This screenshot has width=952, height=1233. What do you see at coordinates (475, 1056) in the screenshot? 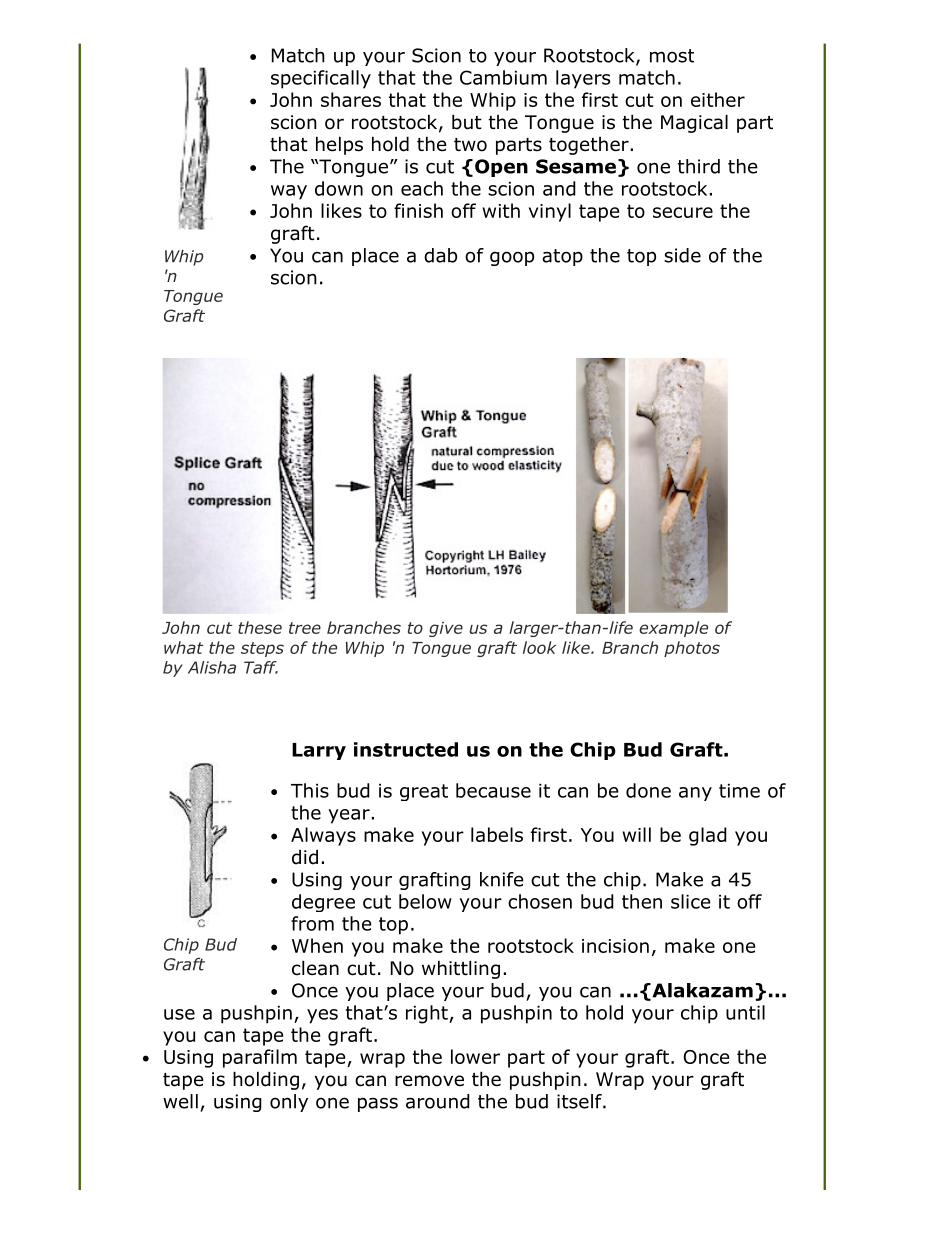
I see `lower` at bounding box center [475, 1056].
